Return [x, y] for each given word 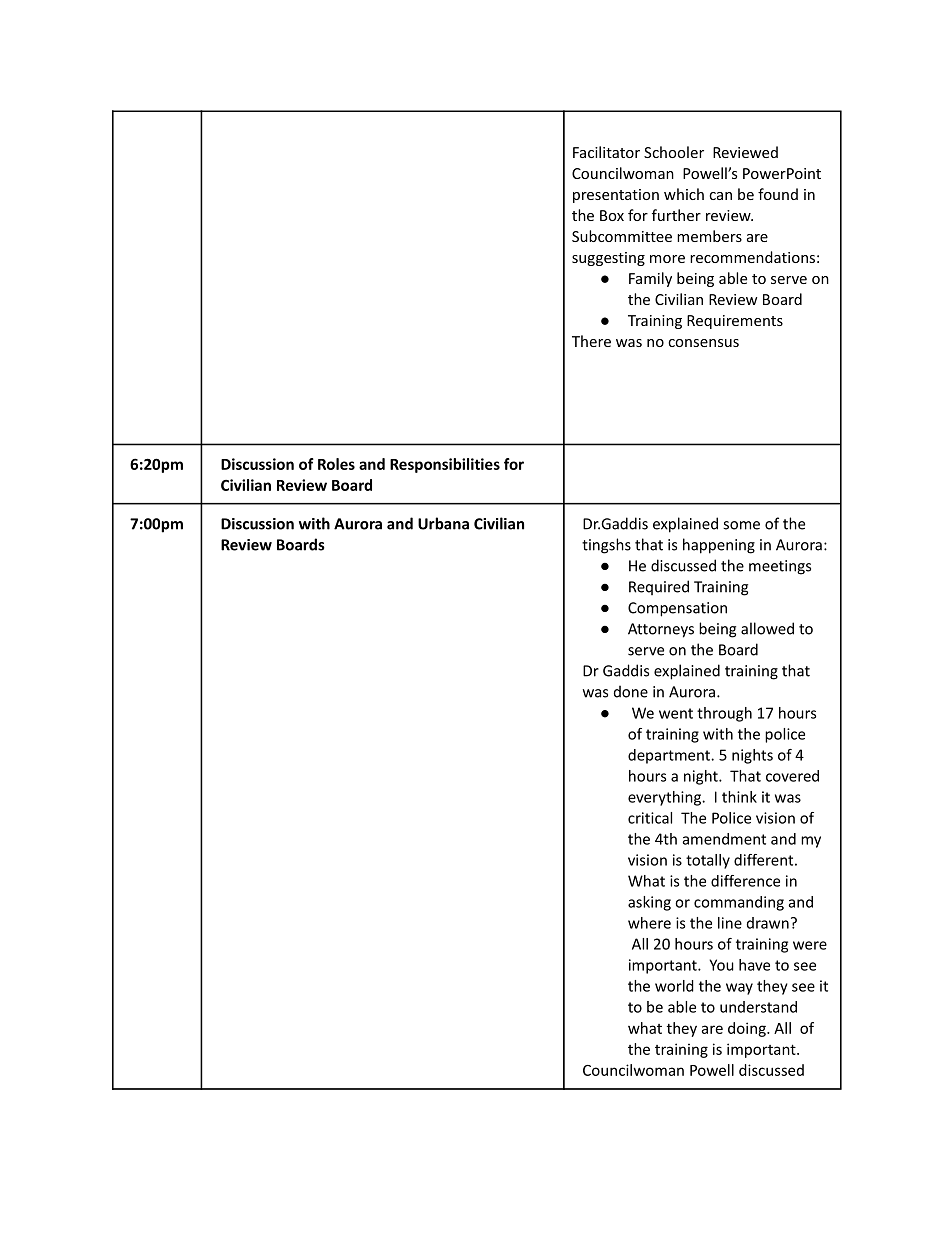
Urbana [443, 523]
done [631, 691]
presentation [616, 196]
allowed [767, 628]
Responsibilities [445, 465]
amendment [724, 839]
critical [650, 818]
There [591, 341]
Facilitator [606, 152]
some [741, 525]
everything [666, 798]
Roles [336, 464]
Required [659, 587]
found [778, 194]
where [649, 923]
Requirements [735, 322]
